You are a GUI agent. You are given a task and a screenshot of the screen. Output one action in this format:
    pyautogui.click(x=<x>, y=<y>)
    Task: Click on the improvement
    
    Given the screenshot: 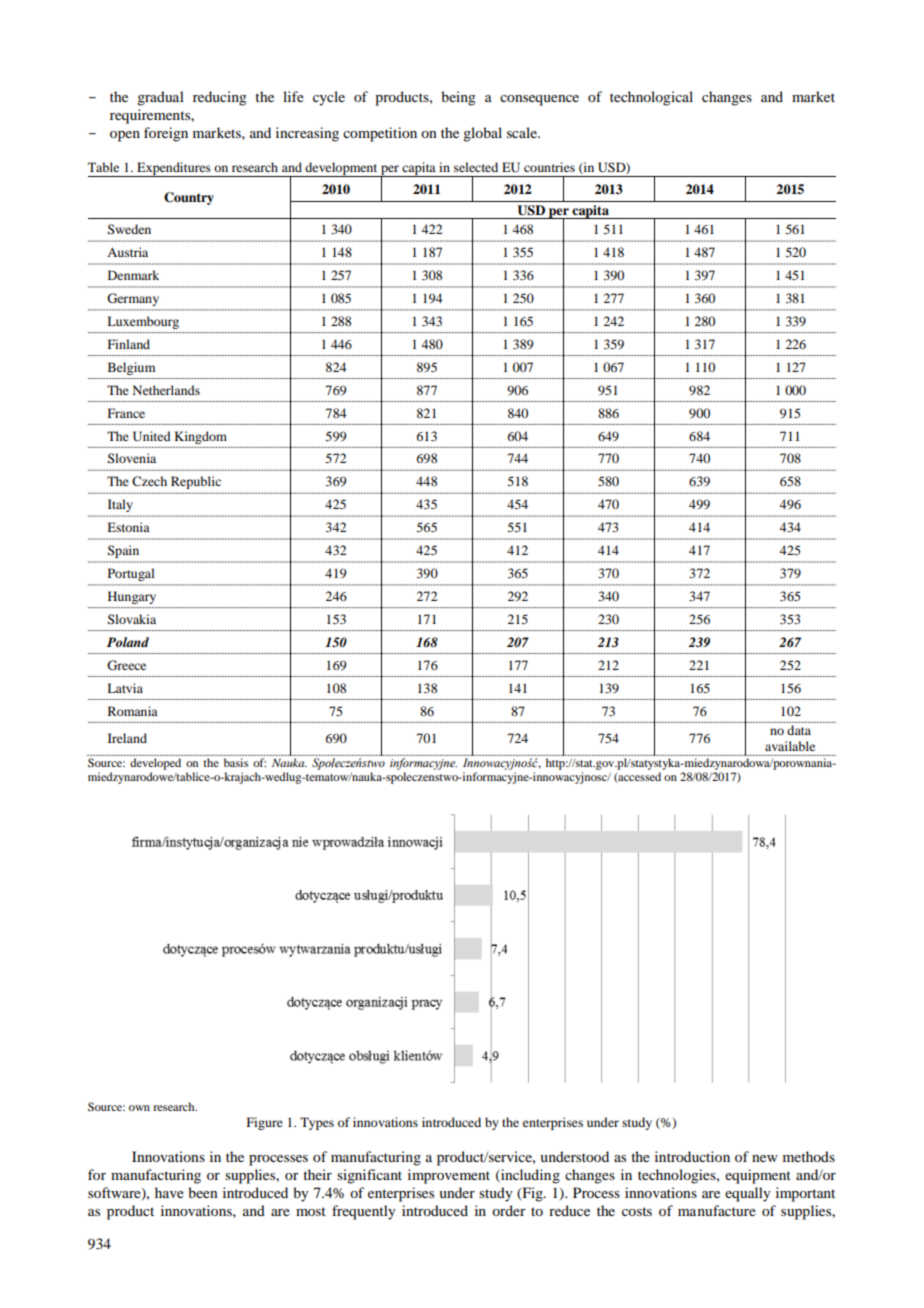 What is the action you would take?
    pyautogui.click(x=449, y=1176)
